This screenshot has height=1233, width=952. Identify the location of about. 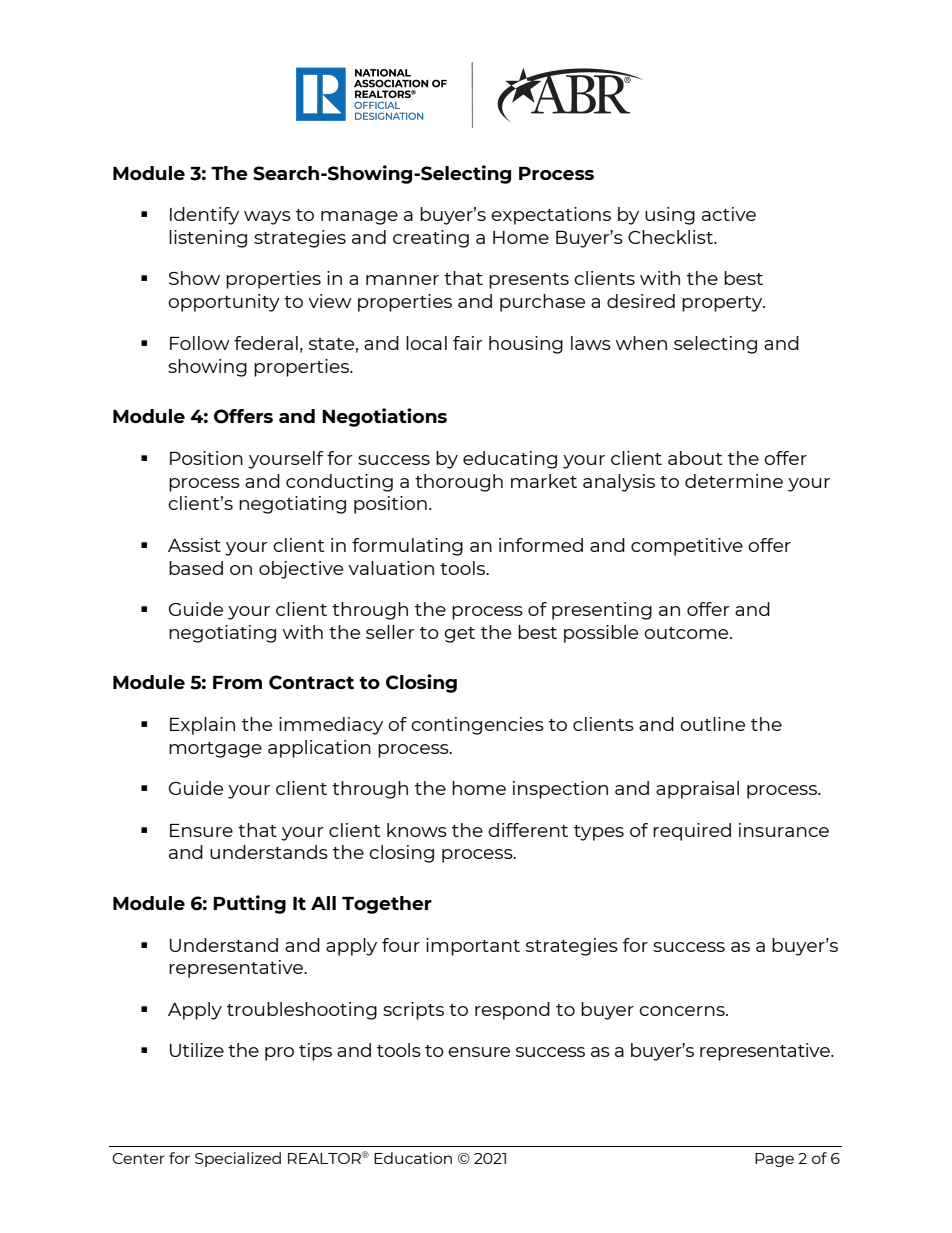
(695, 458).
